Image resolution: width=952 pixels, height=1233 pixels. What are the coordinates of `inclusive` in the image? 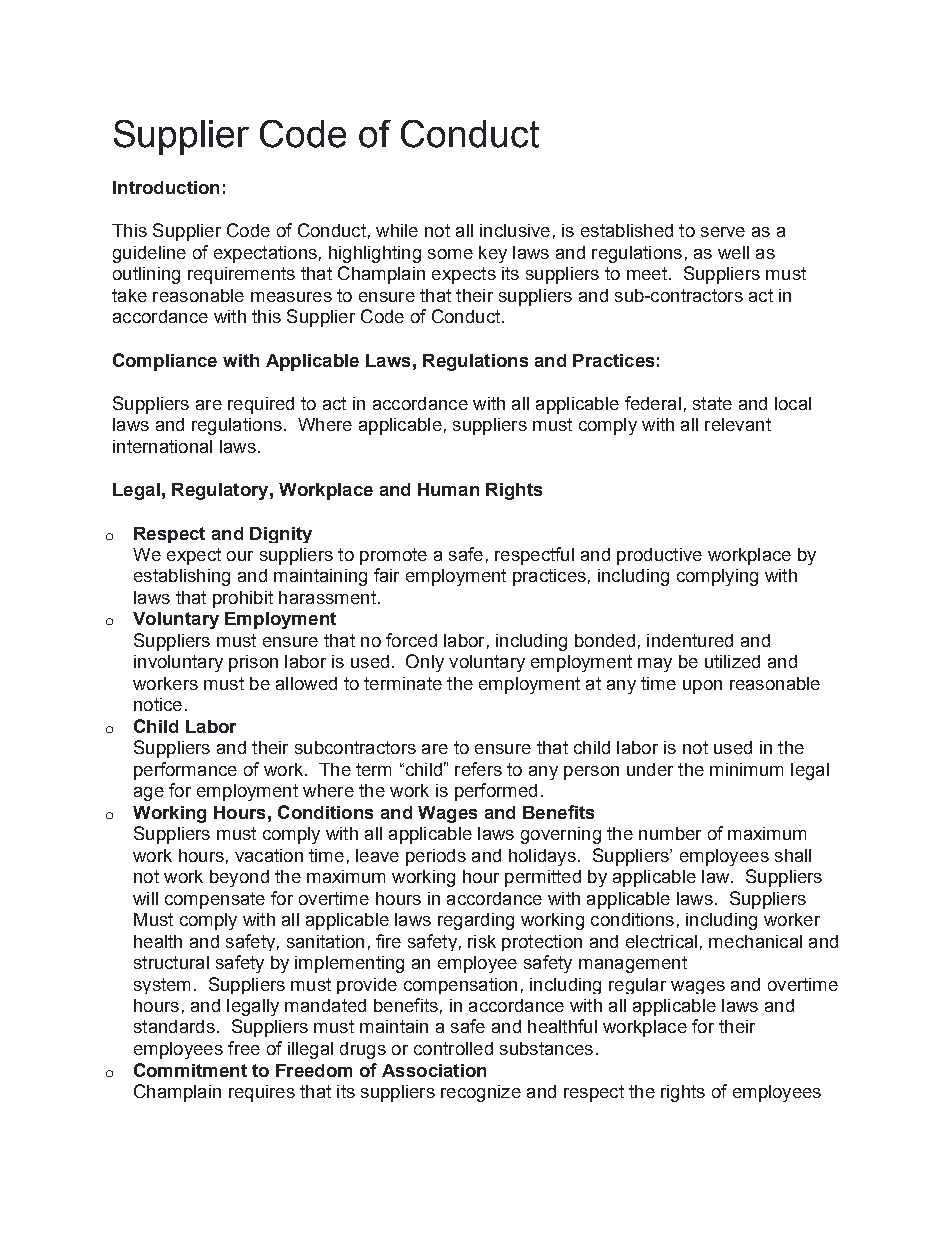 It's located at (515, 230).
